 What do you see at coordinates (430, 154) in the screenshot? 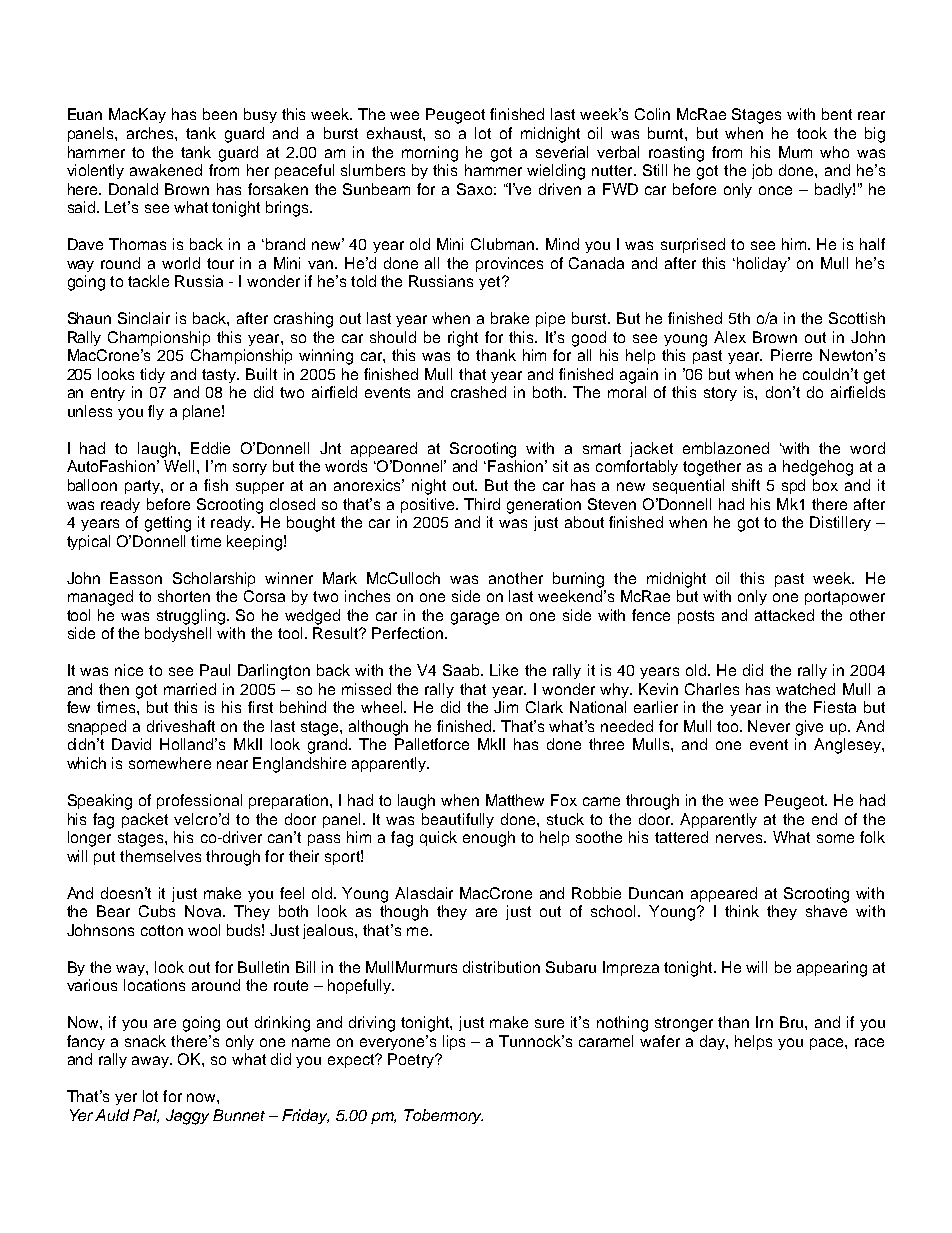
I see `morning` at bounding box center [430, 154].
